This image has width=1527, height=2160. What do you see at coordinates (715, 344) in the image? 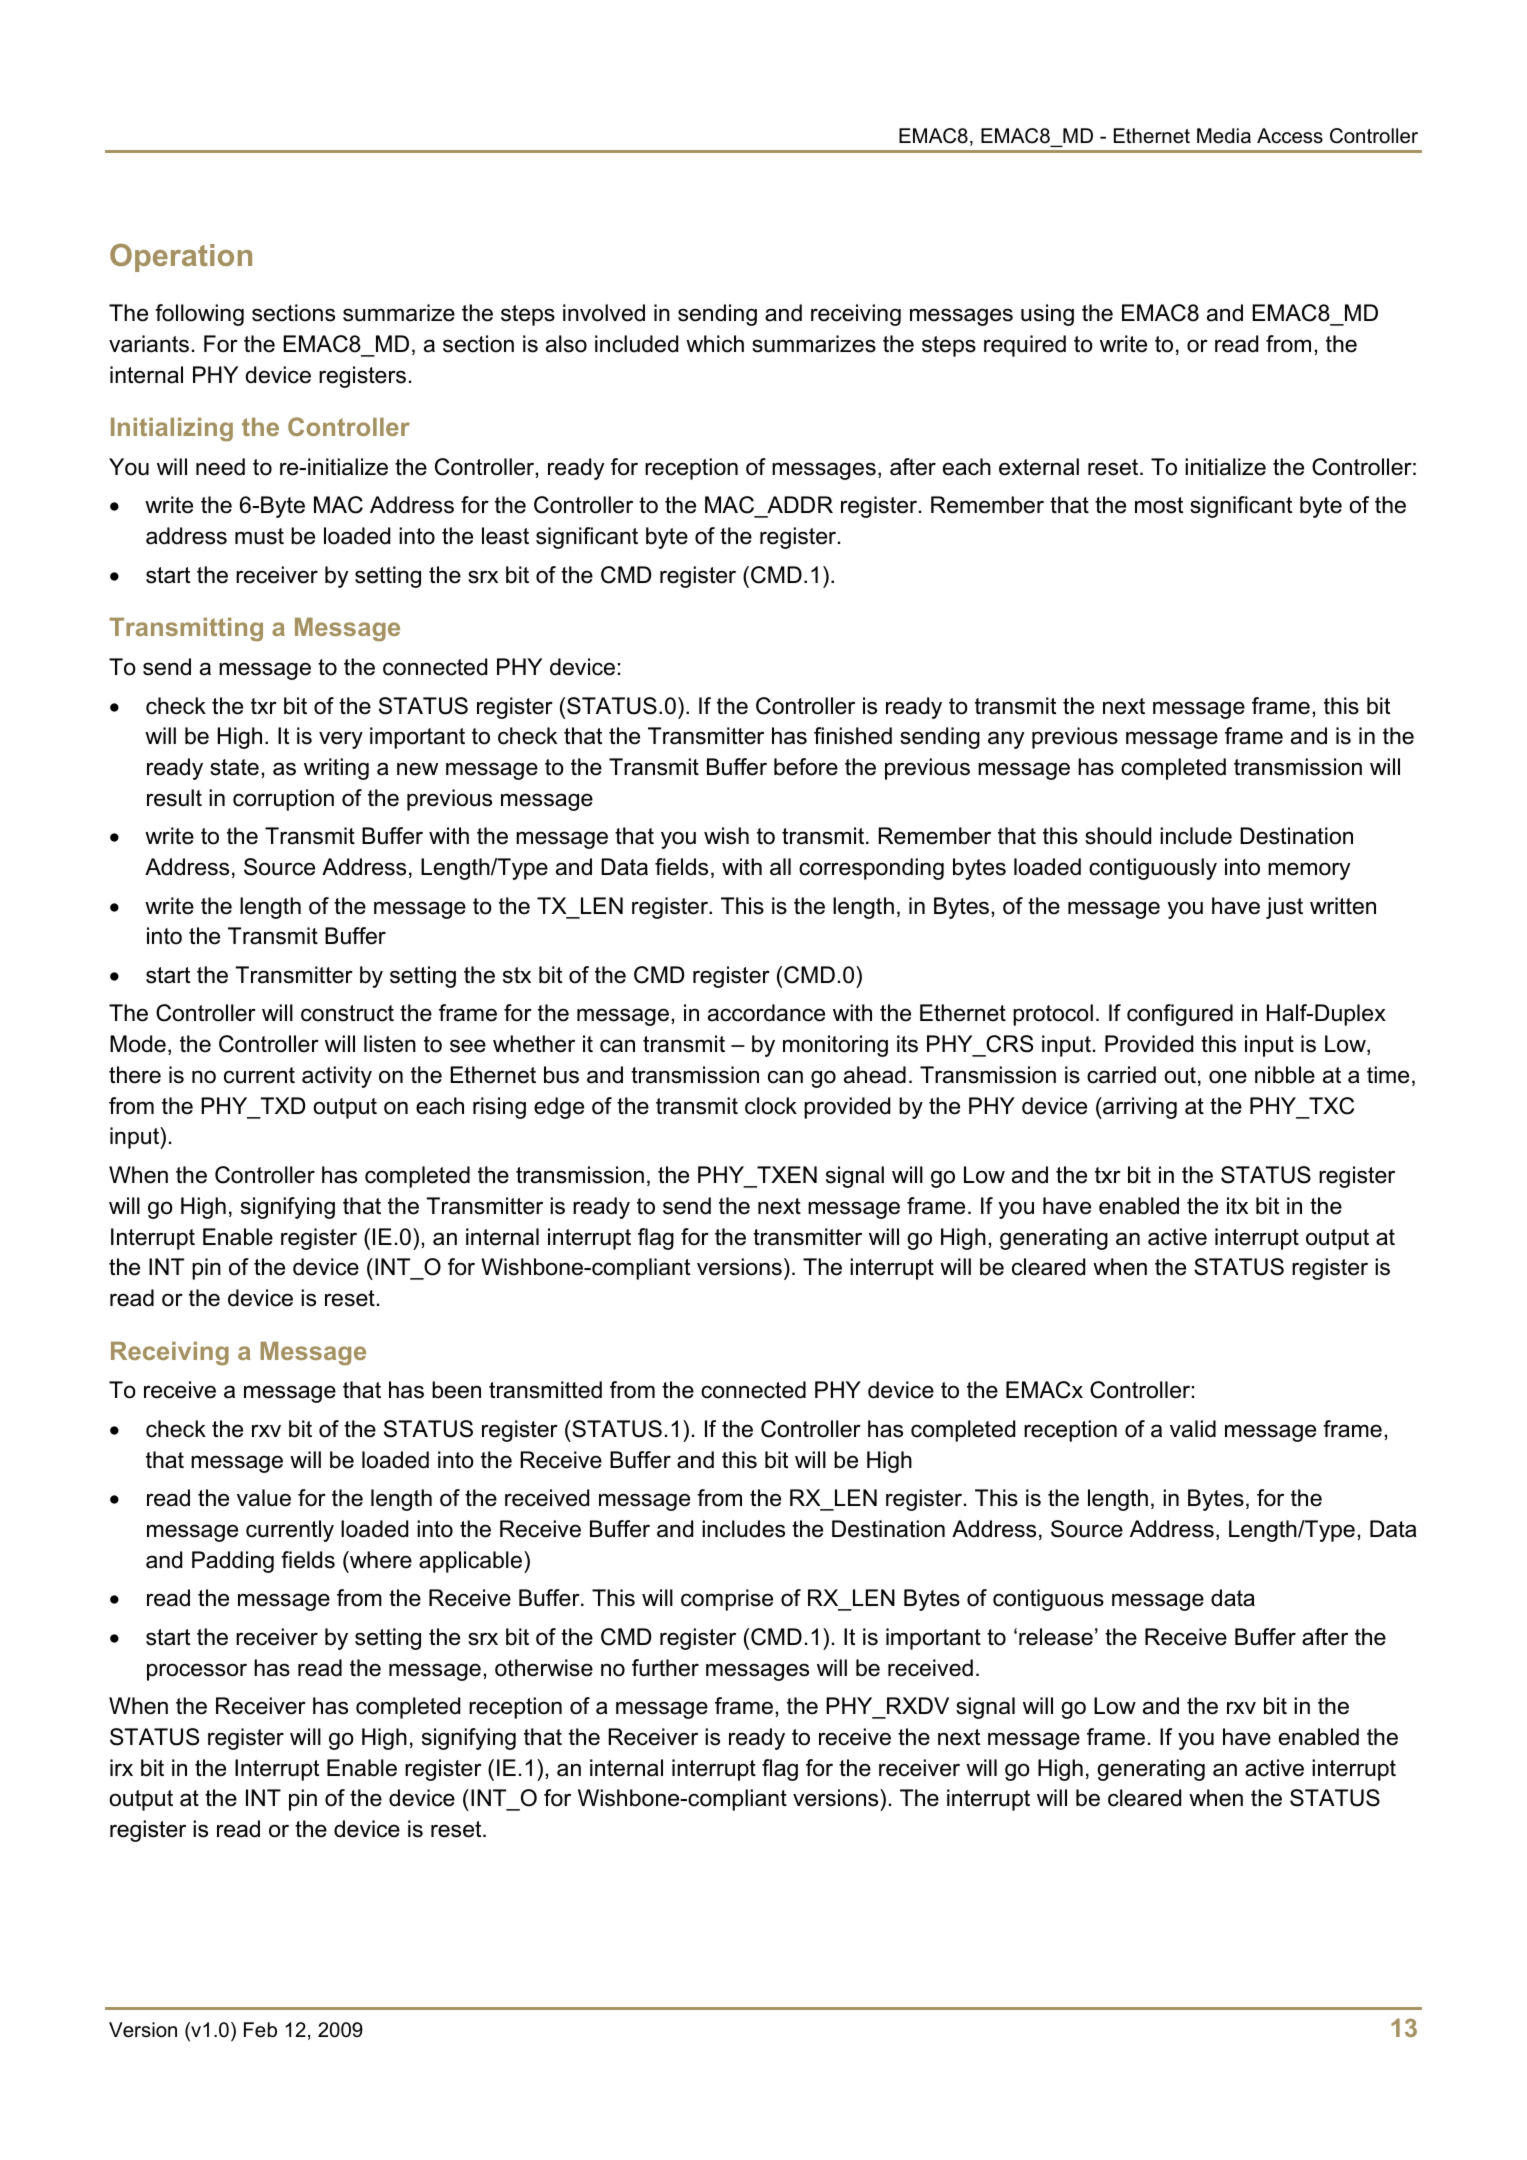
I see `which` at bounding box center [715, 344].
